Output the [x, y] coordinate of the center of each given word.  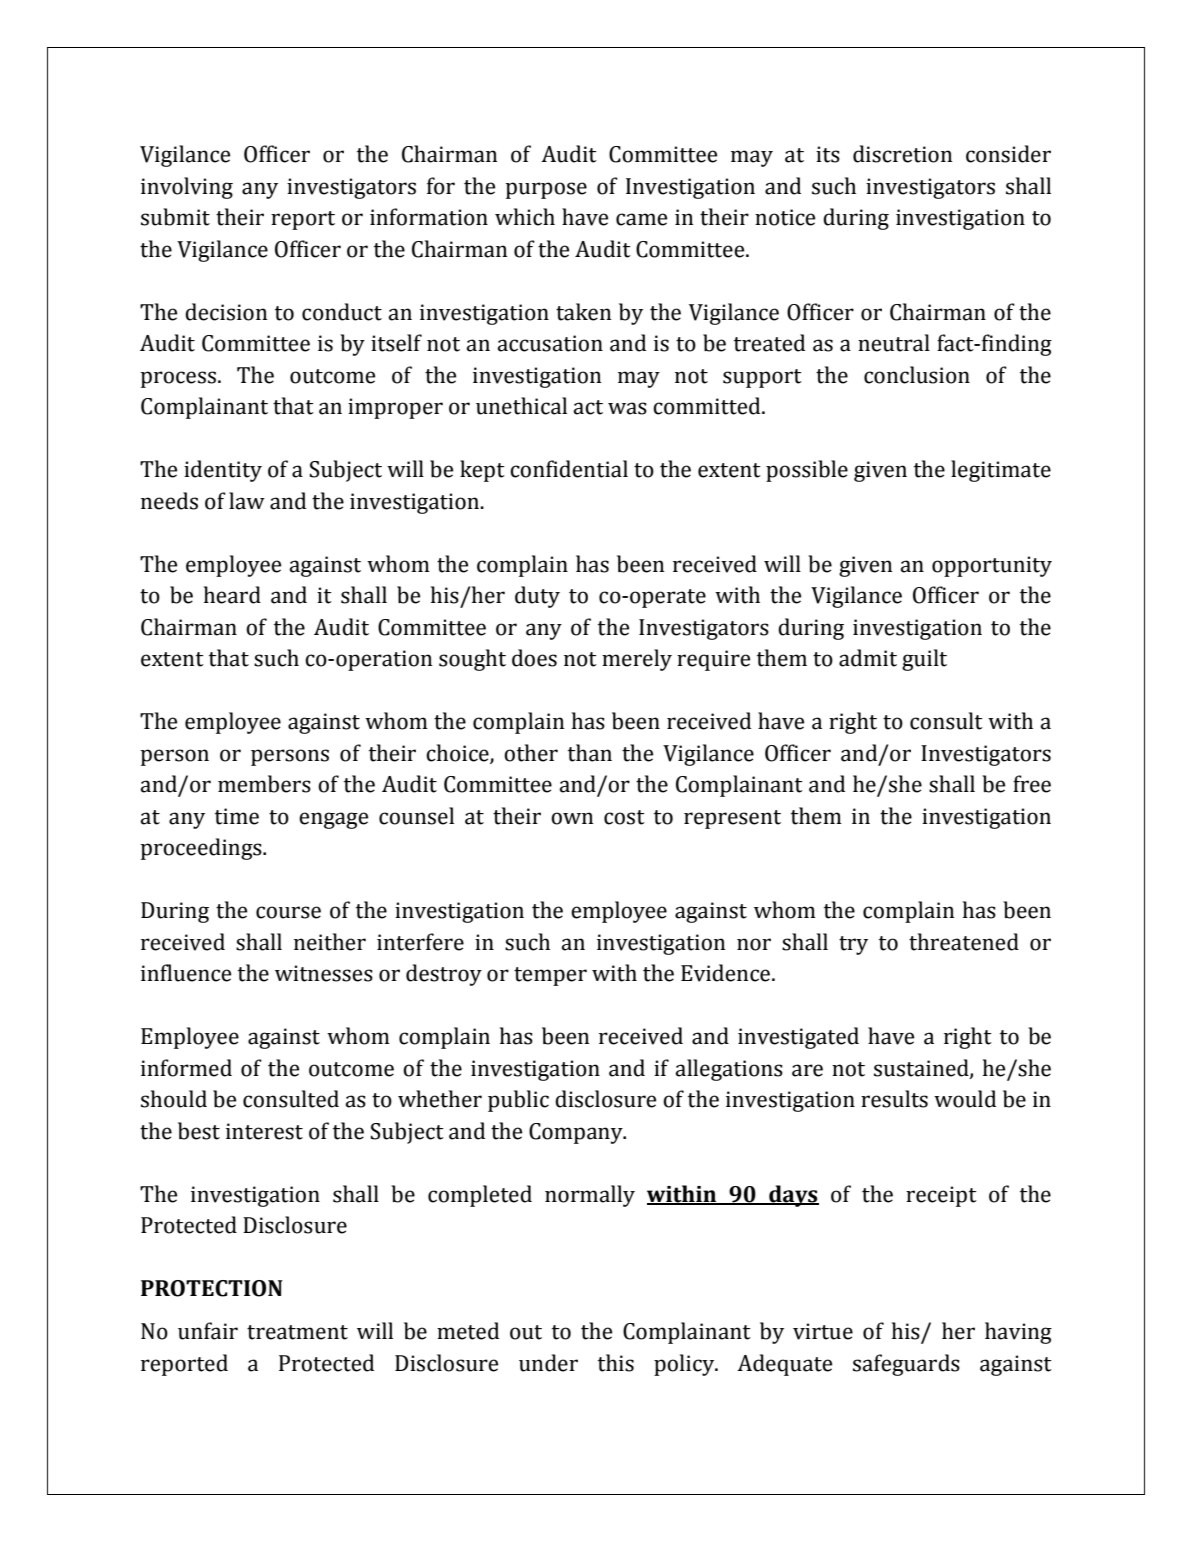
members [264, 784]
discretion [902, 154]
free [1032, 784]
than [590, 753]
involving [187, 188]
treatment [297, 1332]
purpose [546, 190]
